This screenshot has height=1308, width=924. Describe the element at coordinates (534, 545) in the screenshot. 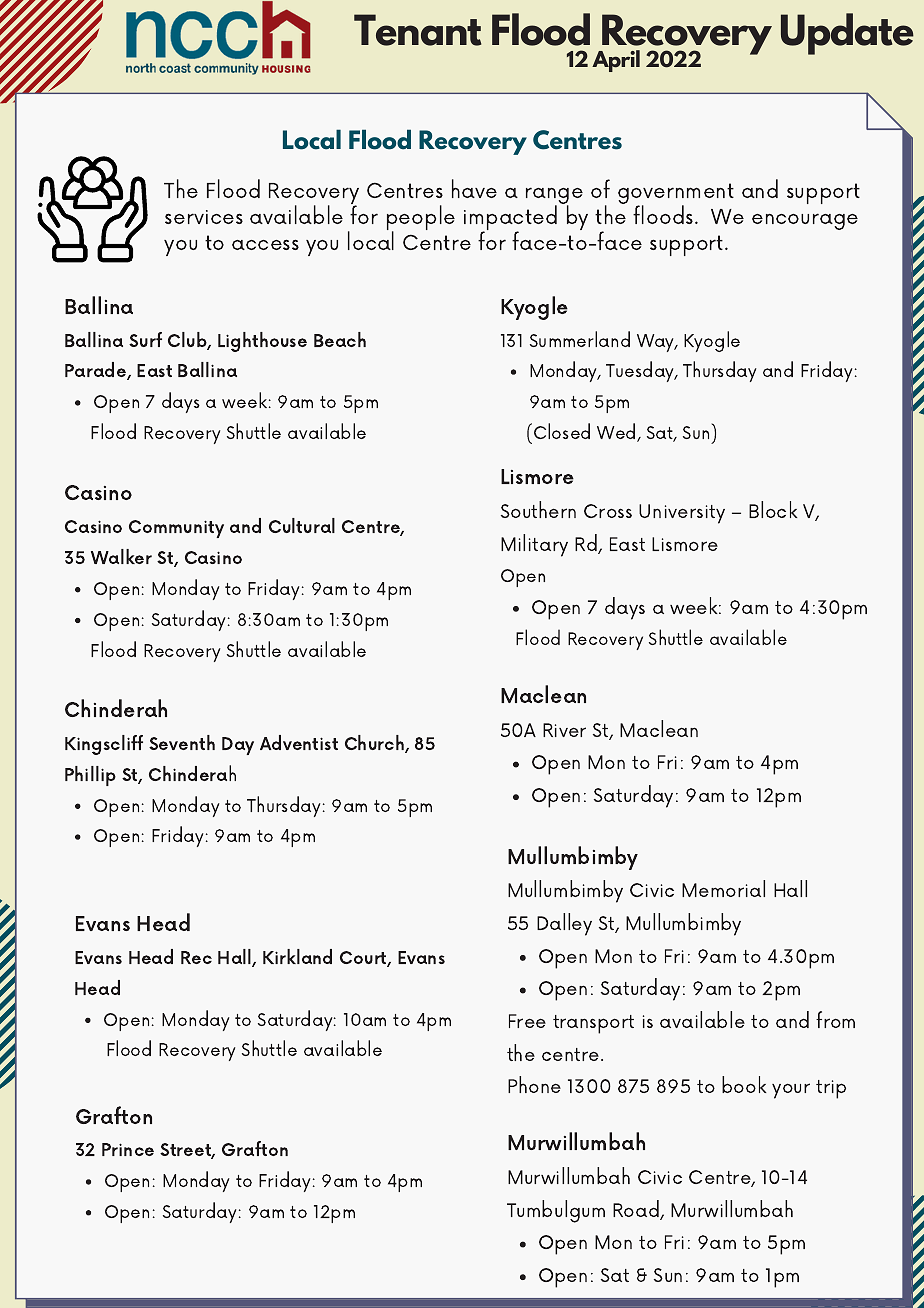

I see `Military` at that location.
